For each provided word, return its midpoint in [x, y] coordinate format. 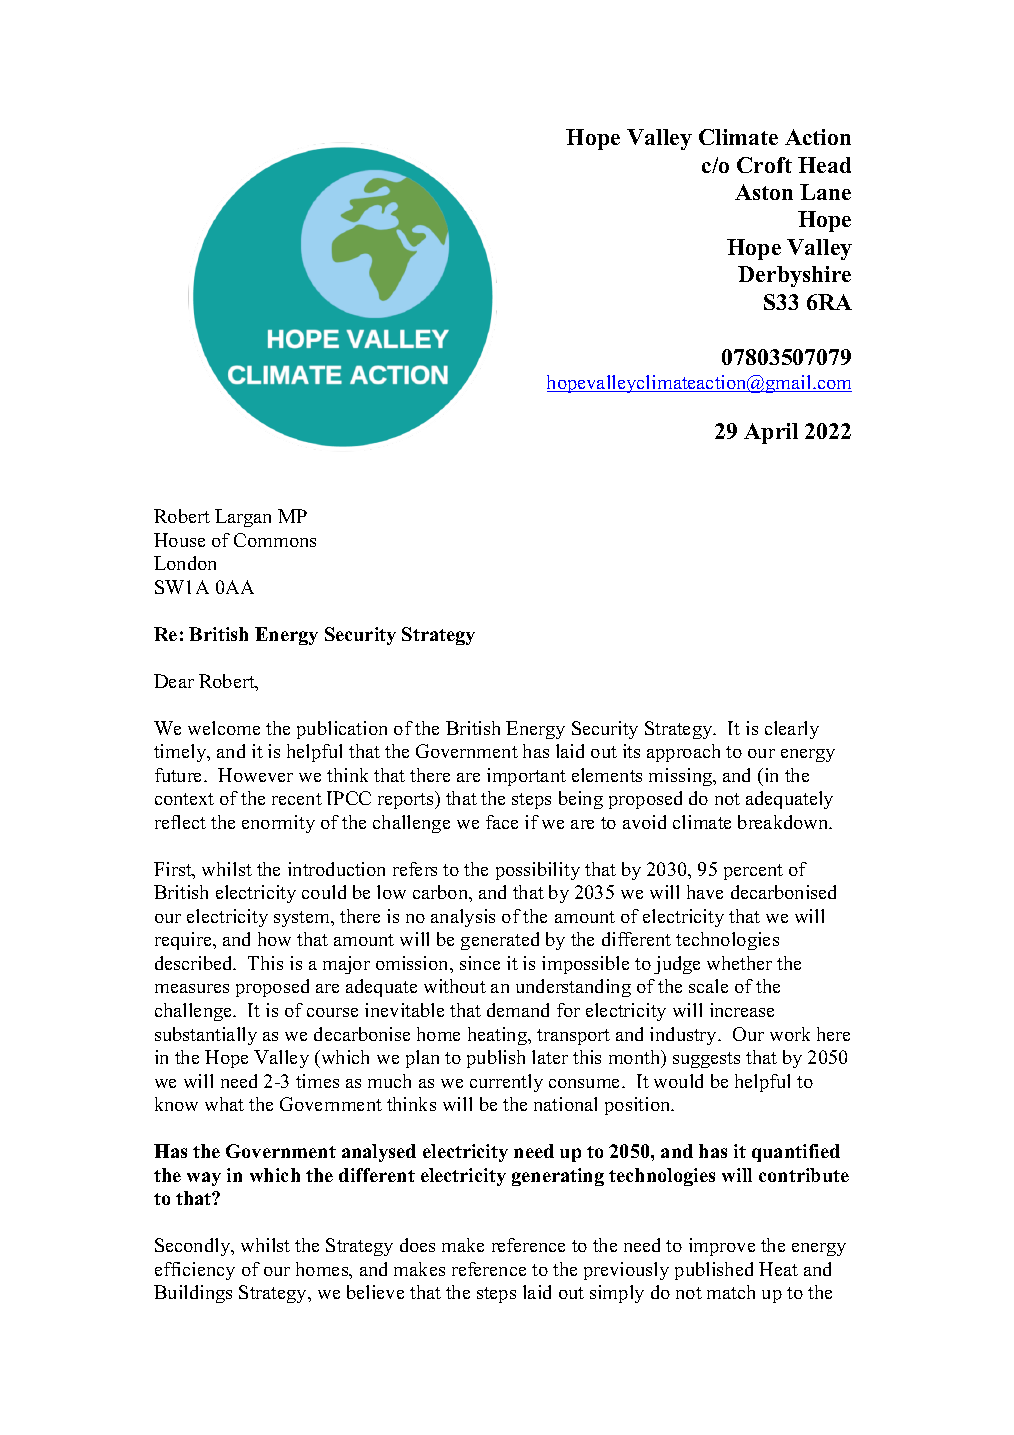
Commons [275, 540]
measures [192, 988]
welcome [224, 728]
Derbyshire [794, 276]
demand [518, 1010]
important [526, 777]
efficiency [195, 1271]
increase [742, 1010]
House [179, 540]
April [771, 433]
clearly [792, 730]
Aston [764, 192]
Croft [764, 165]
